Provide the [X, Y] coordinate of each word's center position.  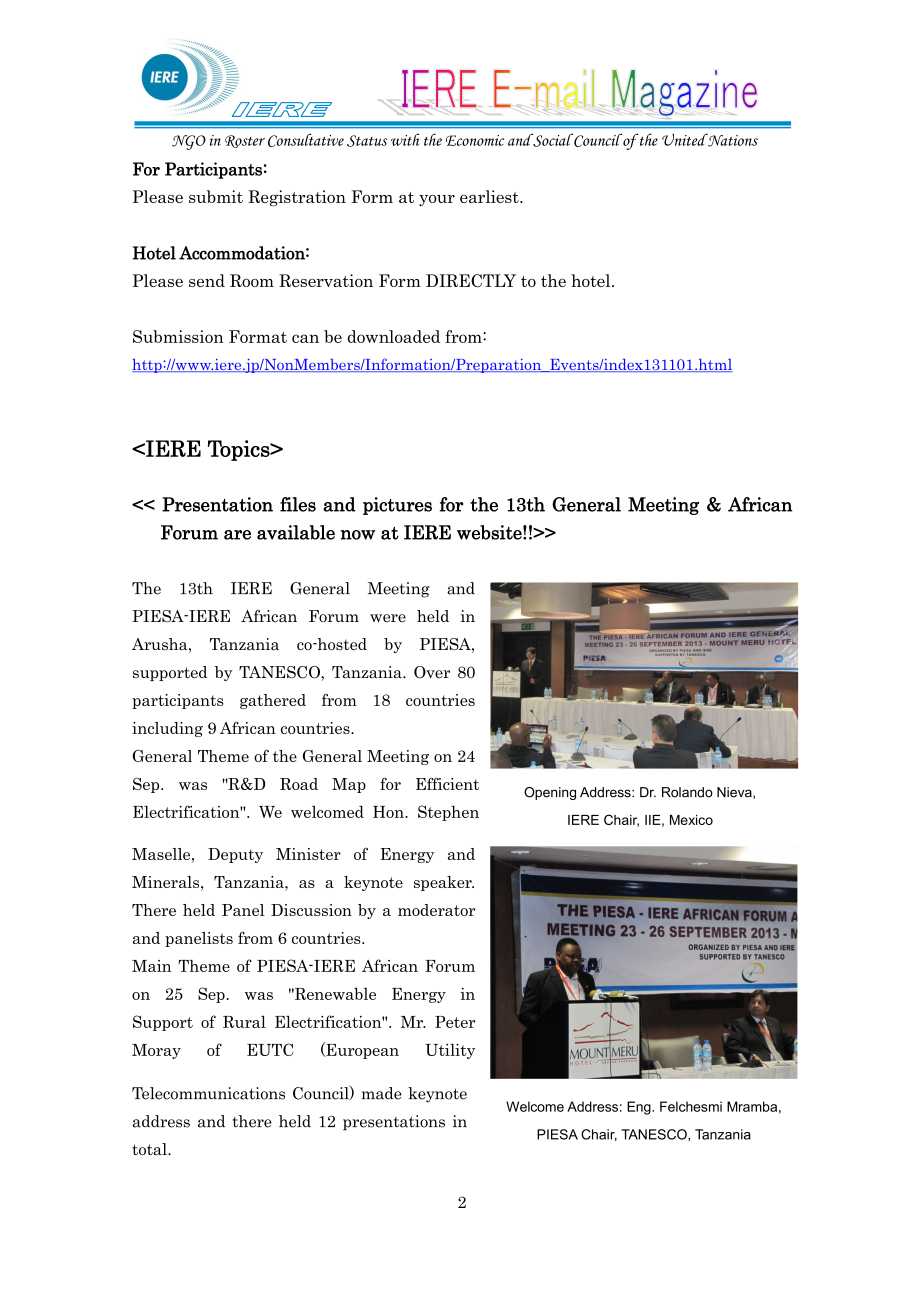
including [167, 729]
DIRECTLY [471, 280]
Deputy [235, 855]
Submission [178, 336]
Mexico [691, 820]
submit [216, 196]
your [437, 200]
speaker [444, 883]
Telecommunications [208, 1093]
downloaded [394, 336]
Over [432, 672]
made [382, 1093]
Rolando [687, 792]
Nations [732, 140]
